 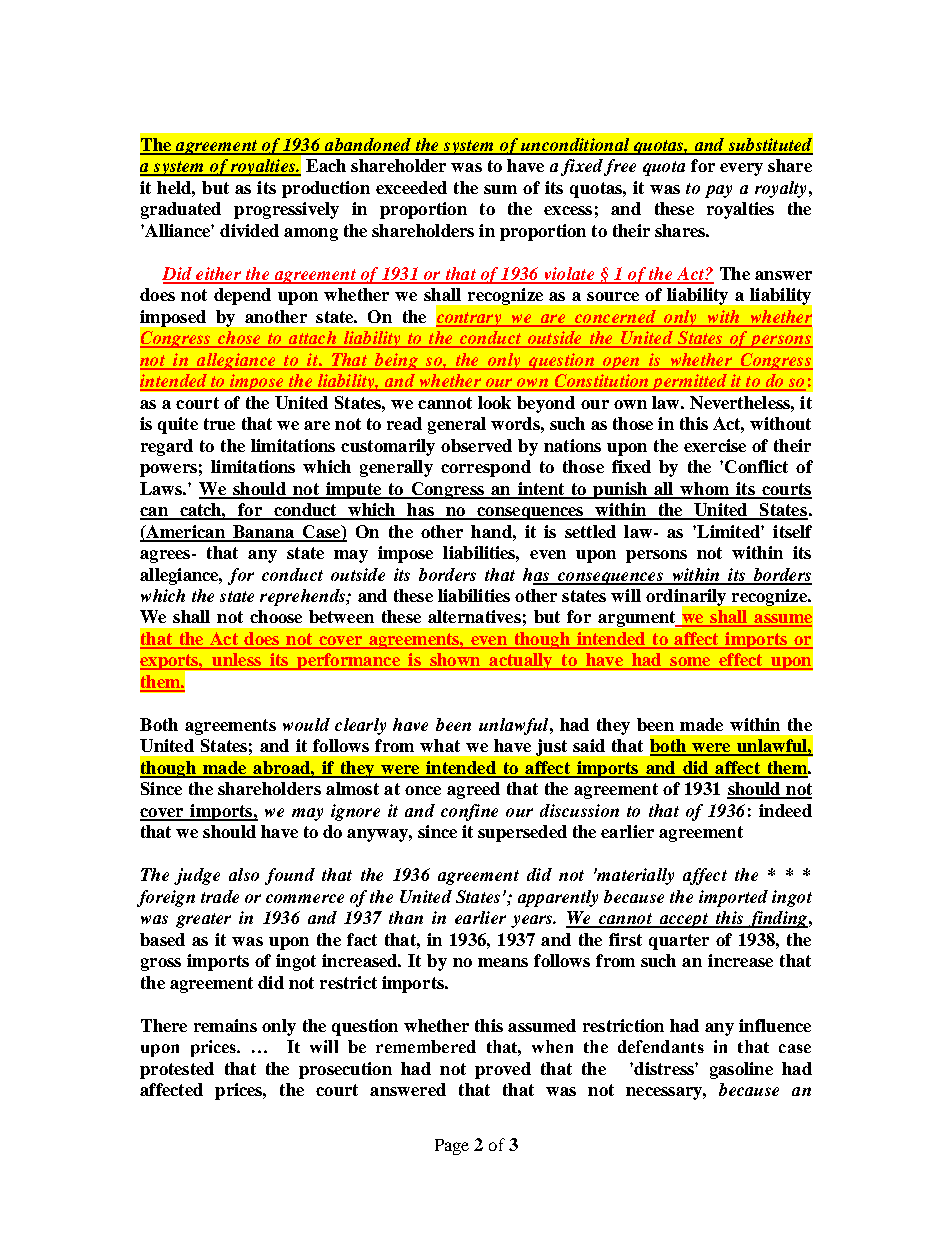 I want to click on exceeded, so click(x=411, y=187).
